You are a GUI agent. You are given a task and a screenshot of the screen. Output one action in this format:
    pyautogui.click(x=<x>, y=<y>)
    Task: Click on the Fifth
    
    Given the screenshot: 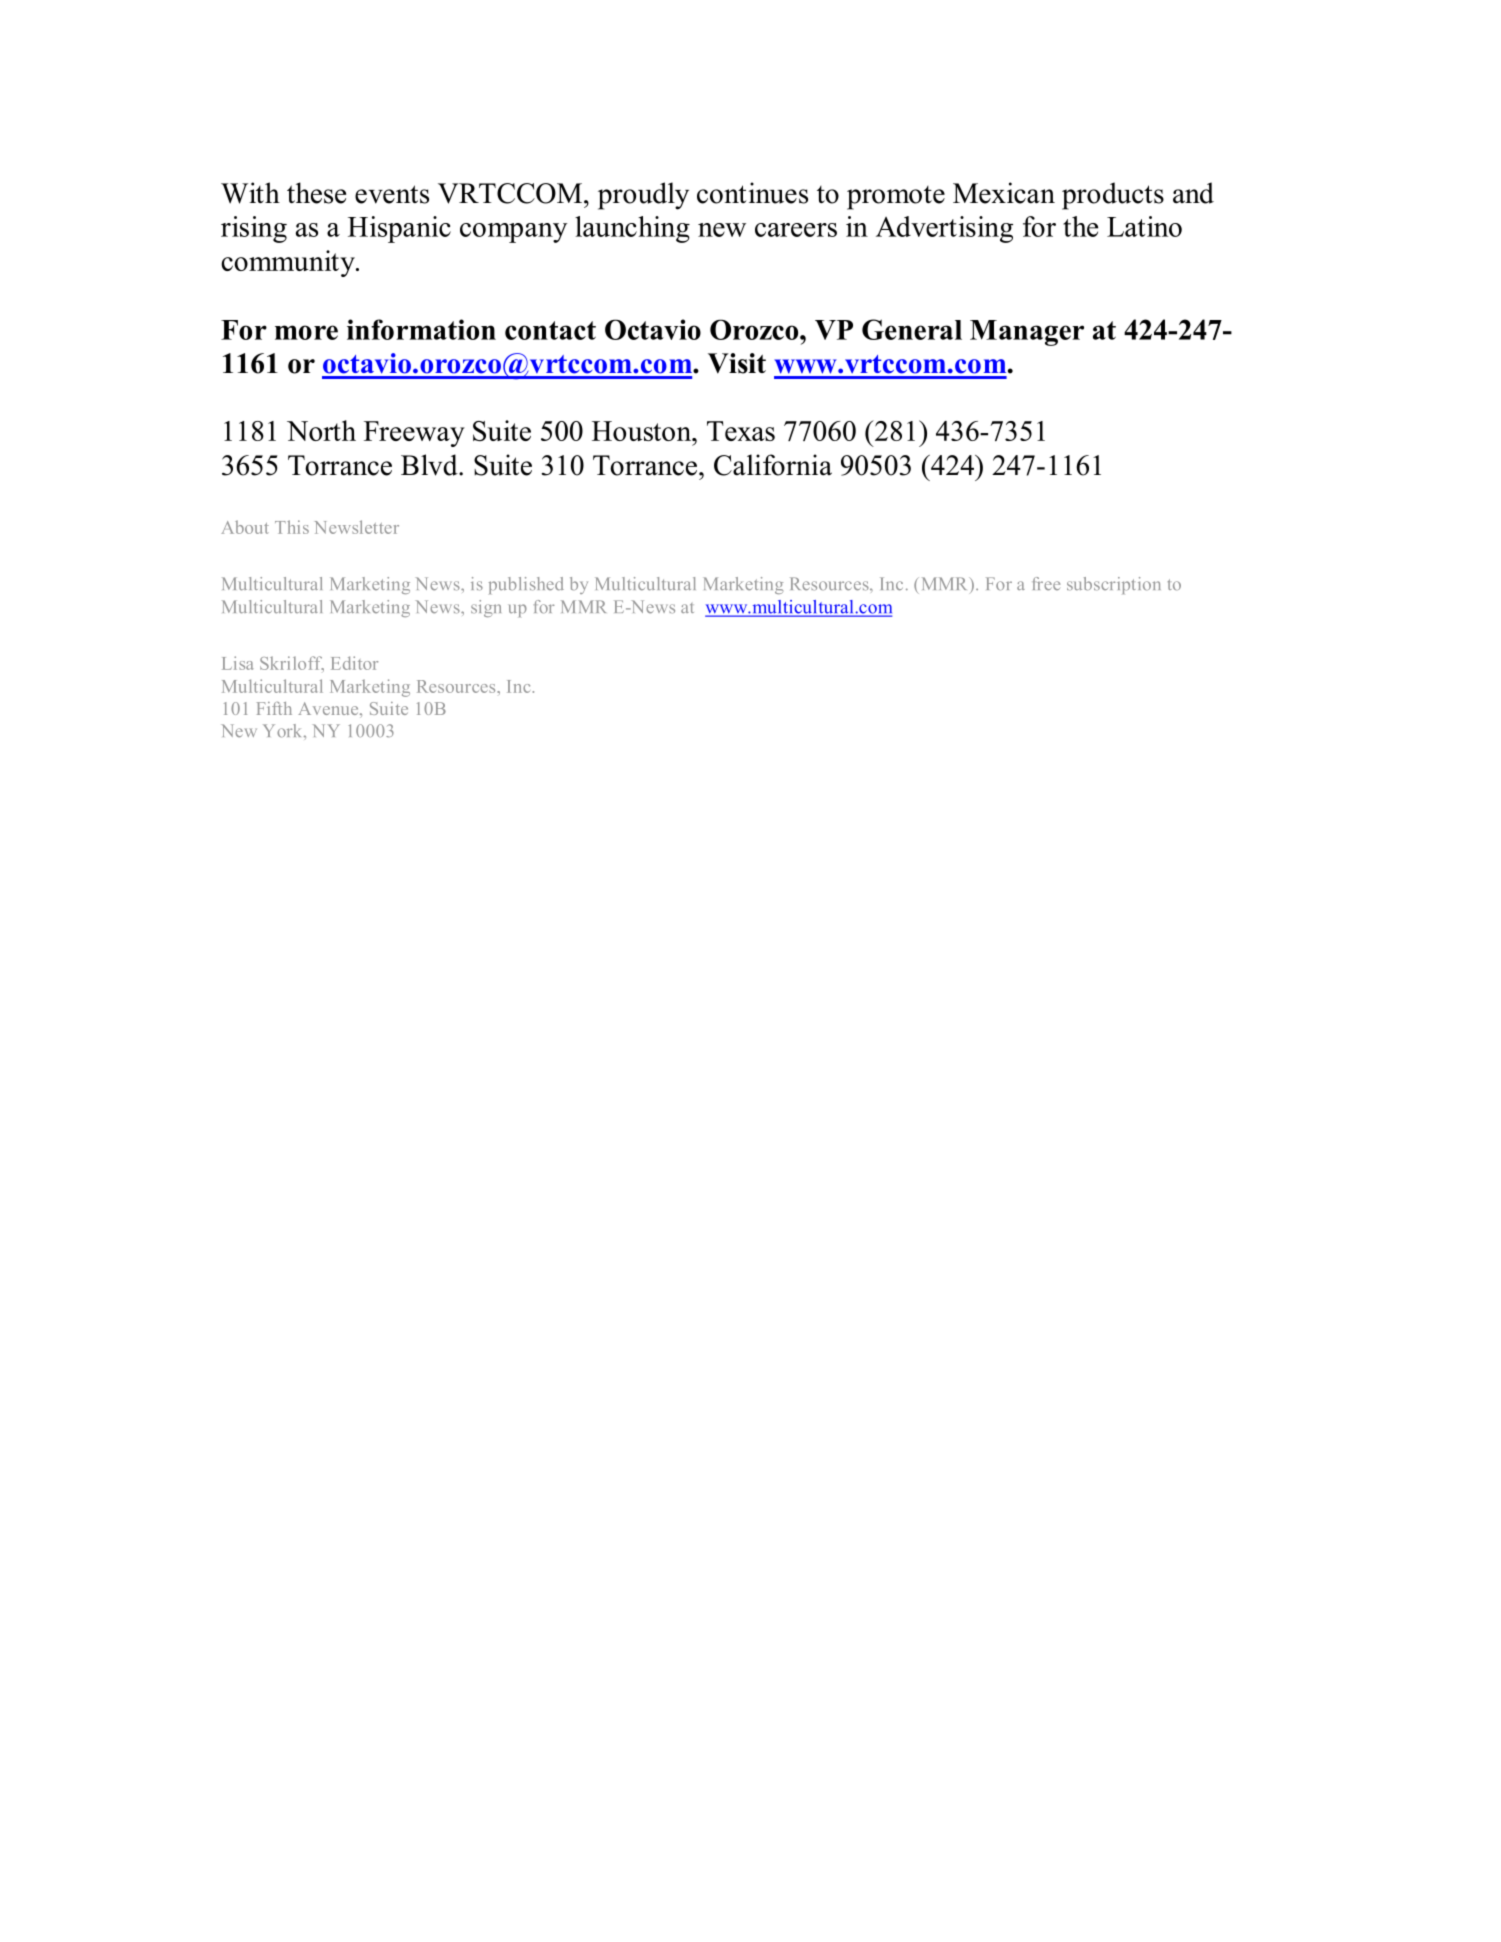 What is the action you would take?
    pyautogui.click(x=274, y=708)
